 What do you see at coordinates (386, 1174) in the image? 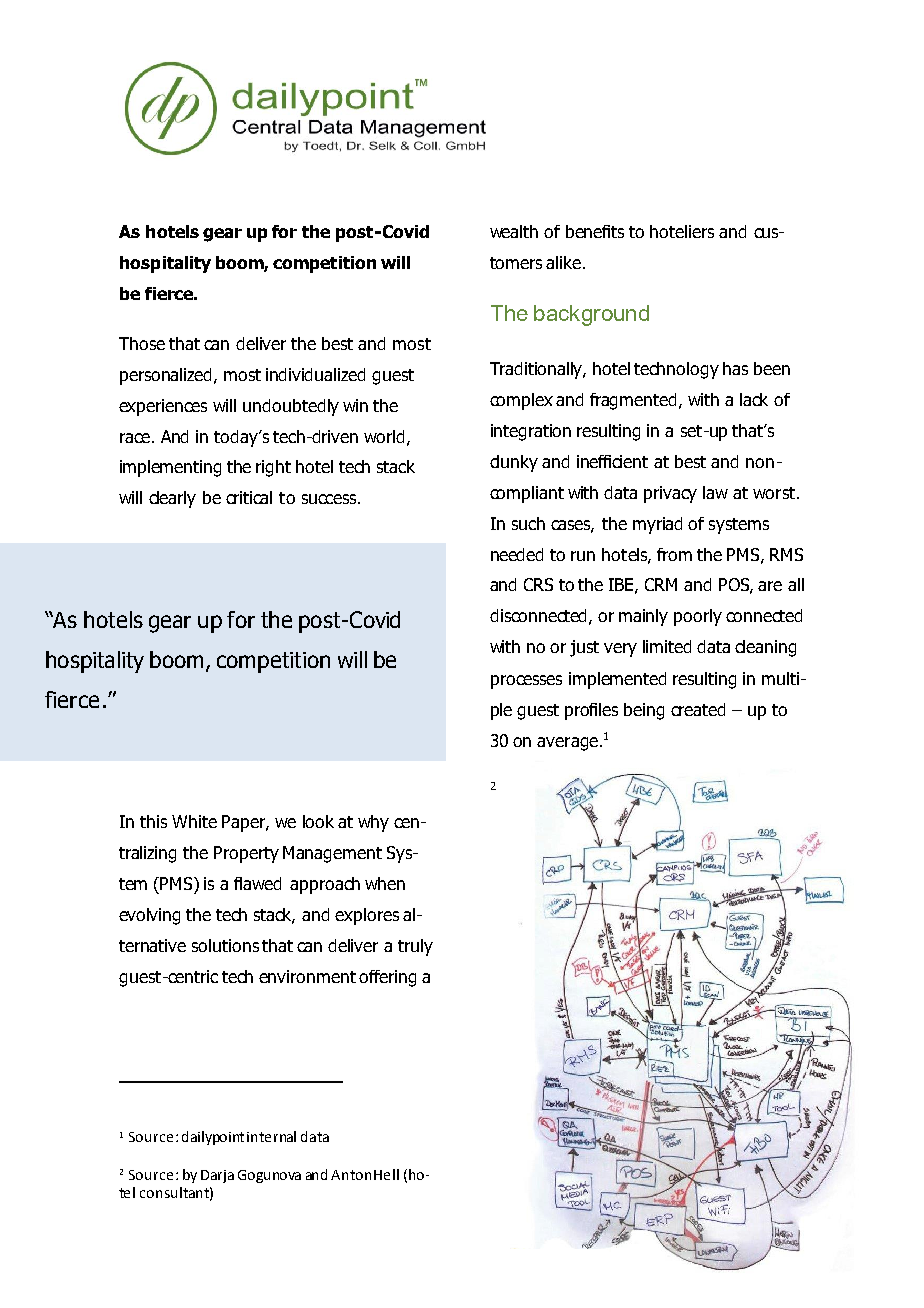
I see `Hell` at bounding box center [386, 1174].
